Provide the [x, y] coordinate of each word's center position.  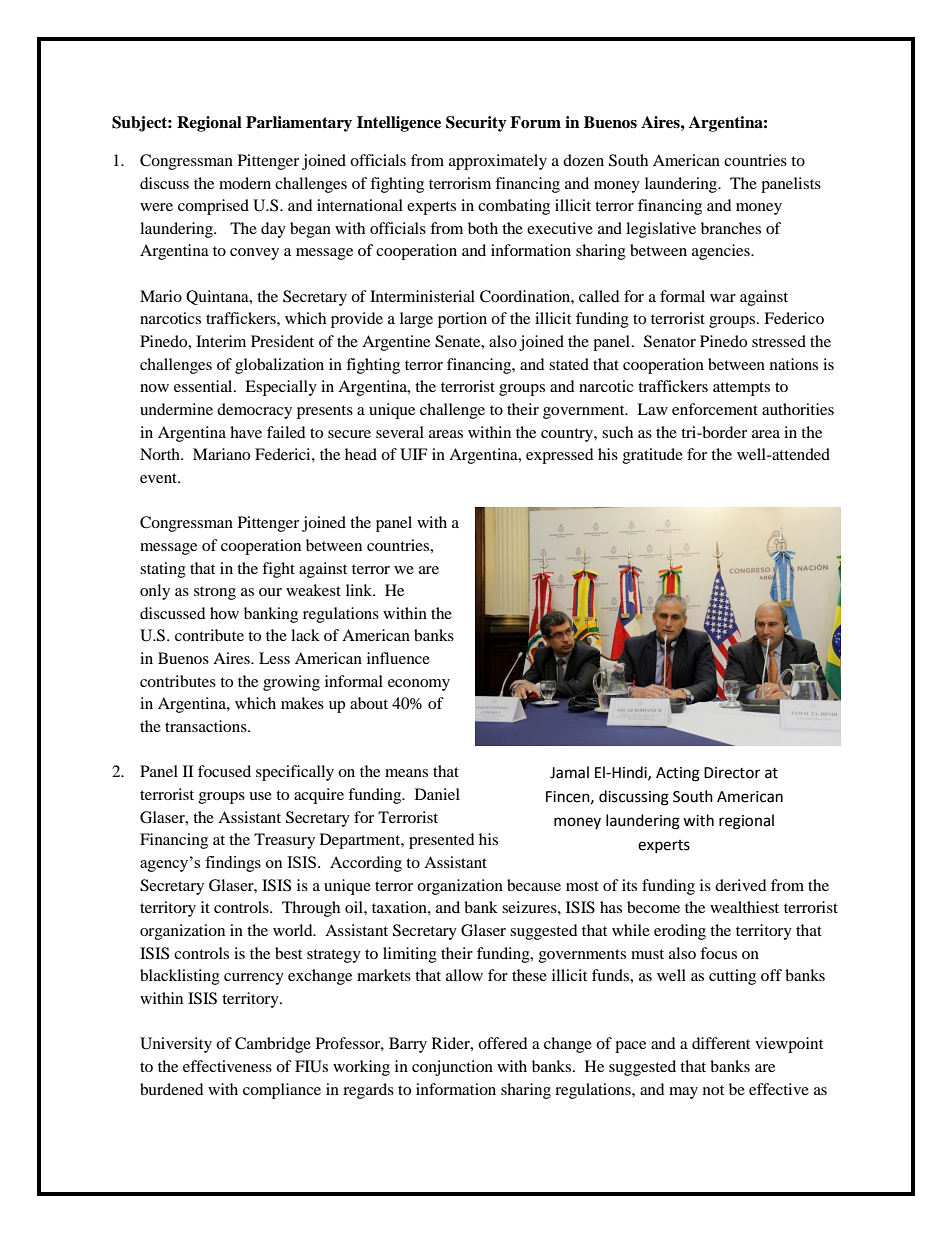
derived [741, 885]
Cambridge [273, 1045]
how [224, 613]
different [721, 1043]
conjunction [452, 1068]
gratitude [653, 456]
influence [398, 658]
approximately [498, 162]
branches [731, 228]
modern [245, 183]
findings [233, 864]
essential [204, 386]
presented [442, 841]
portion [462, 320]
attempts [741, 389]
